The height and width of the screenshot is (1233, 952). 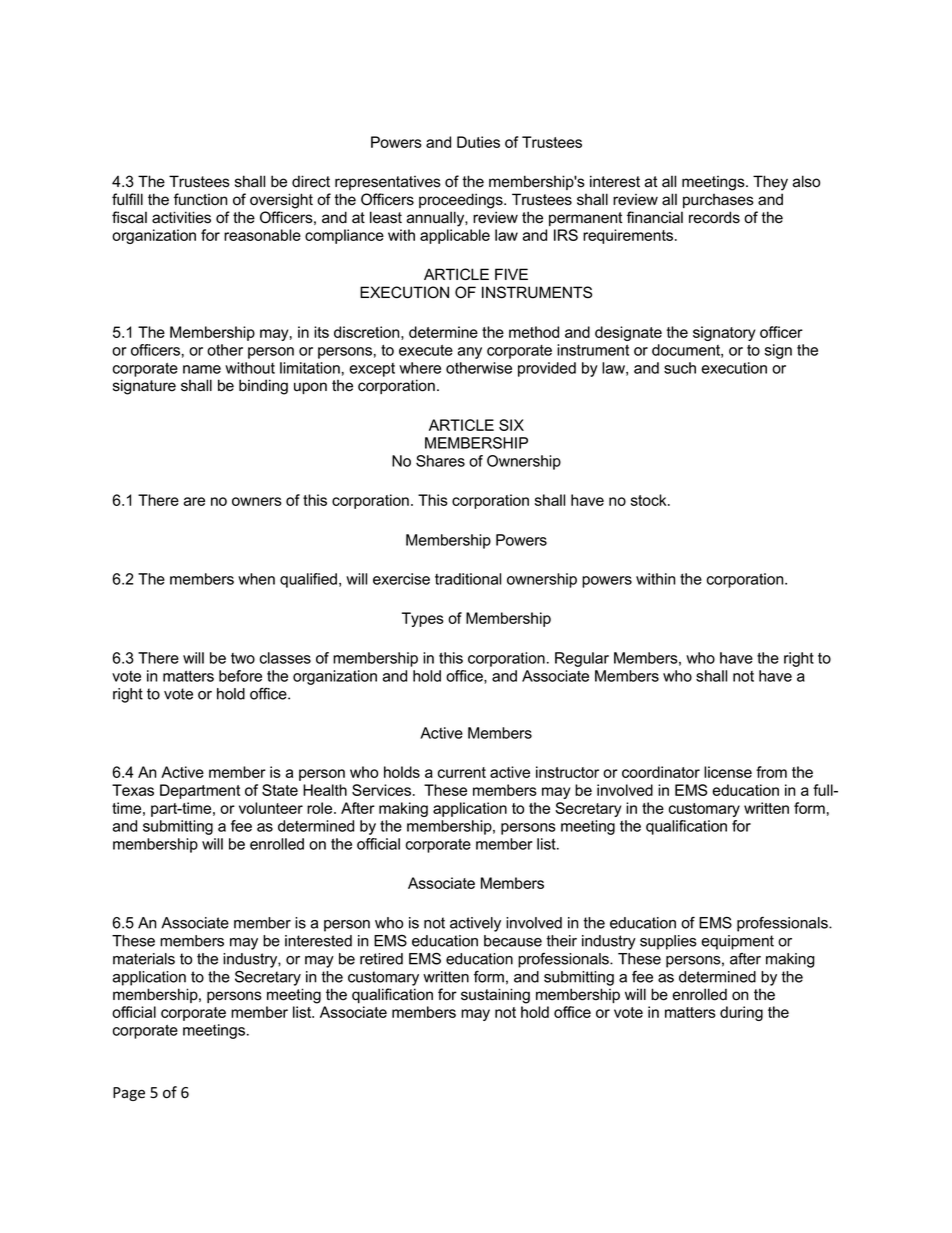 What do you see at coordinates (478, 142) in the screenshot?
I see `Duties` at bounding box center [478, 142].
